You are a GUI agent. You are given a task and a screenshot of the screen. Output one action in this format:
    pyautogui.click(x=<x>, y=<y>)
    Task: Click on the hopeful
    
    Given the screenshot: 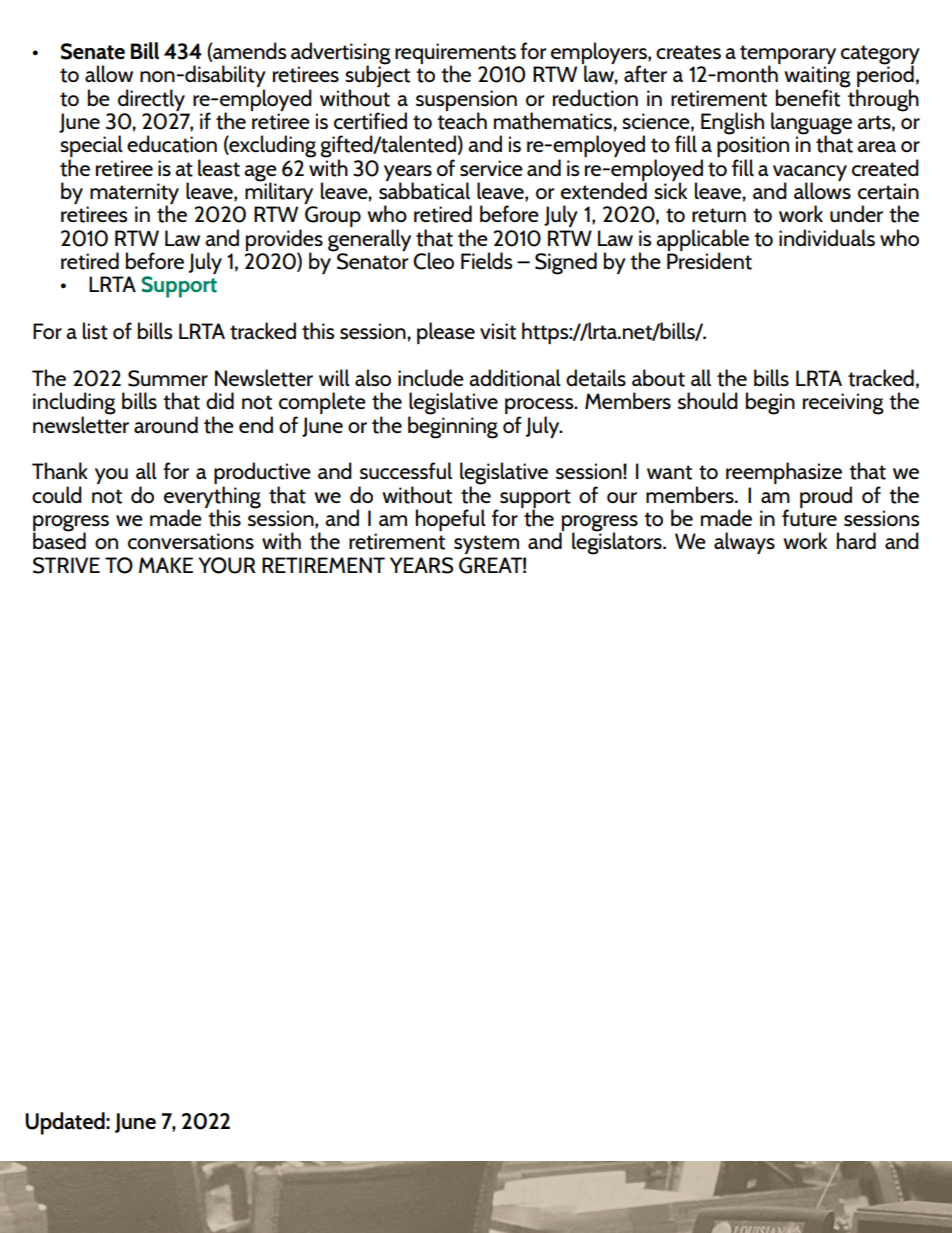 What is the action you would take?
    pyautogui.click(x=451, y=520)
